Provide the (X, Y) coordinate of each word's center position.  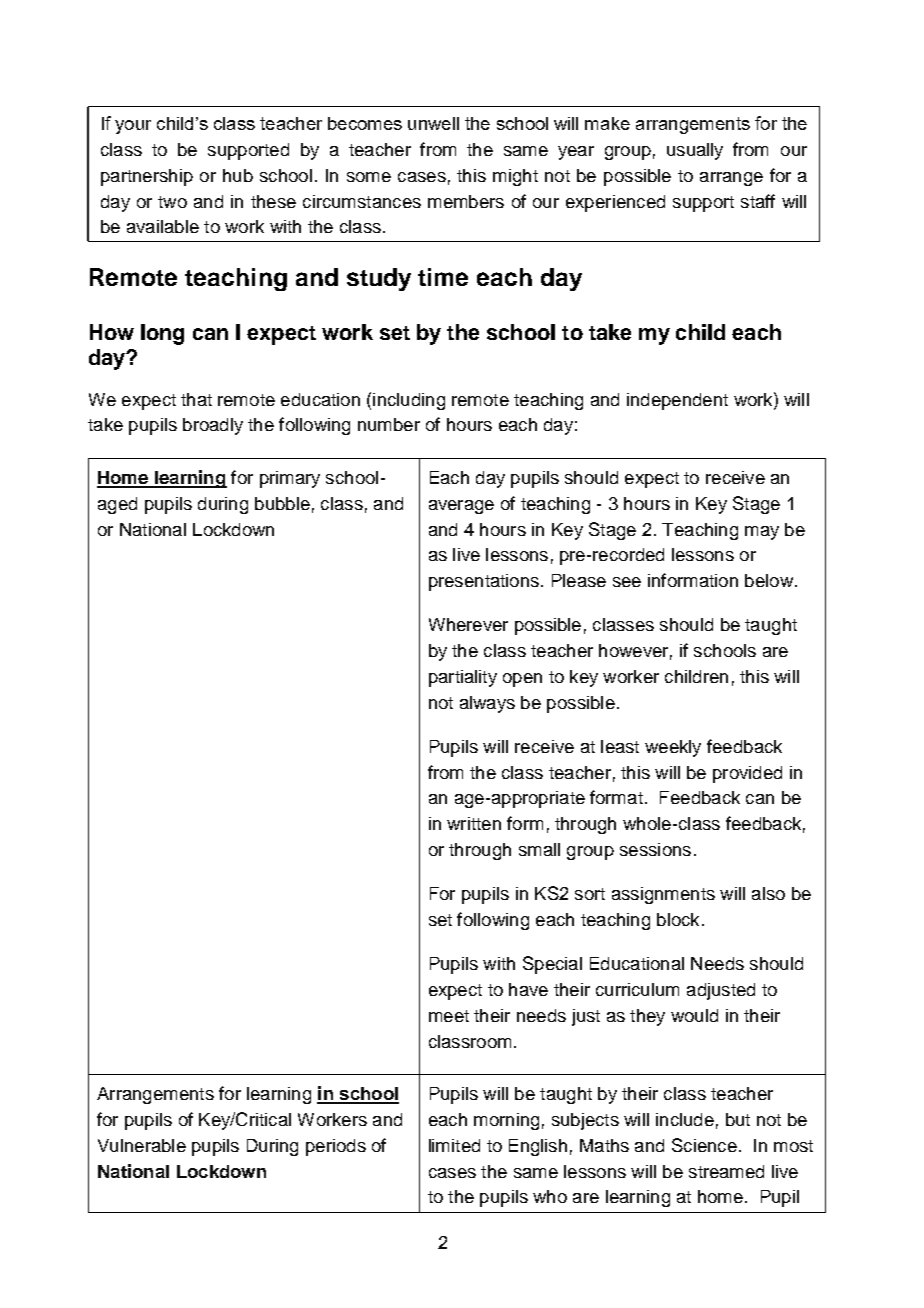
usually (695, 151)
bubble (282, 503)
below (769, 580)
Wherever (468, 624)
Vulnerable (142, 1145)
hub (238, 175)
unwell (433, 123)
